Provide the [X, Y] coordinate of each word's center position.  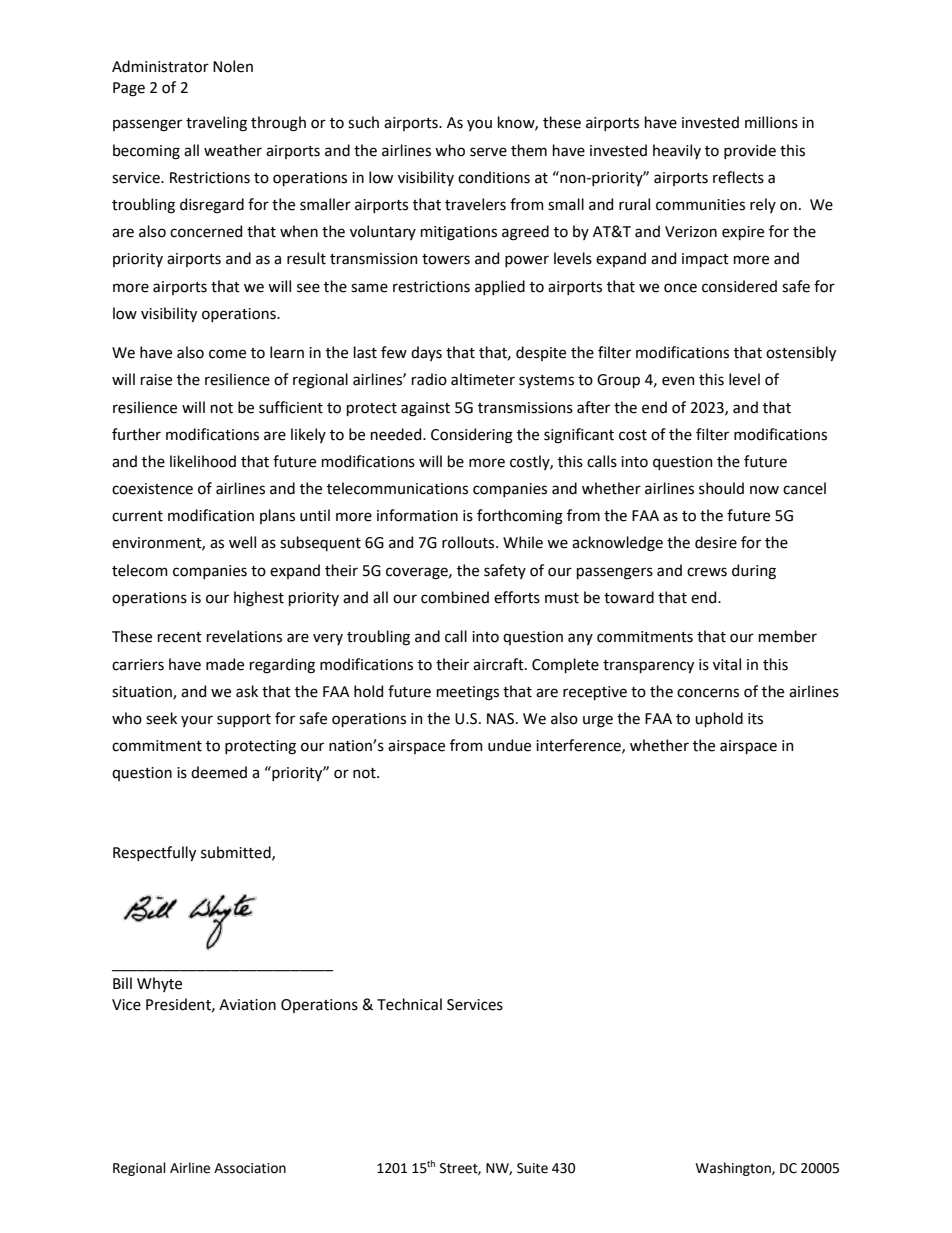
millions [771, 122]
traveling [216, 124]
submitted [237, 853]
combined [455, 597]
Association [250, 1168]
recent [180, 637]
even [678, 381]
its [755, 719]
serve [488, 152]
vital [727, 664]
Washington [734, 1169]
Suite [532, 1168]
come [227, 354]
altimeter [483, 379]
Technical [409, 1004]
